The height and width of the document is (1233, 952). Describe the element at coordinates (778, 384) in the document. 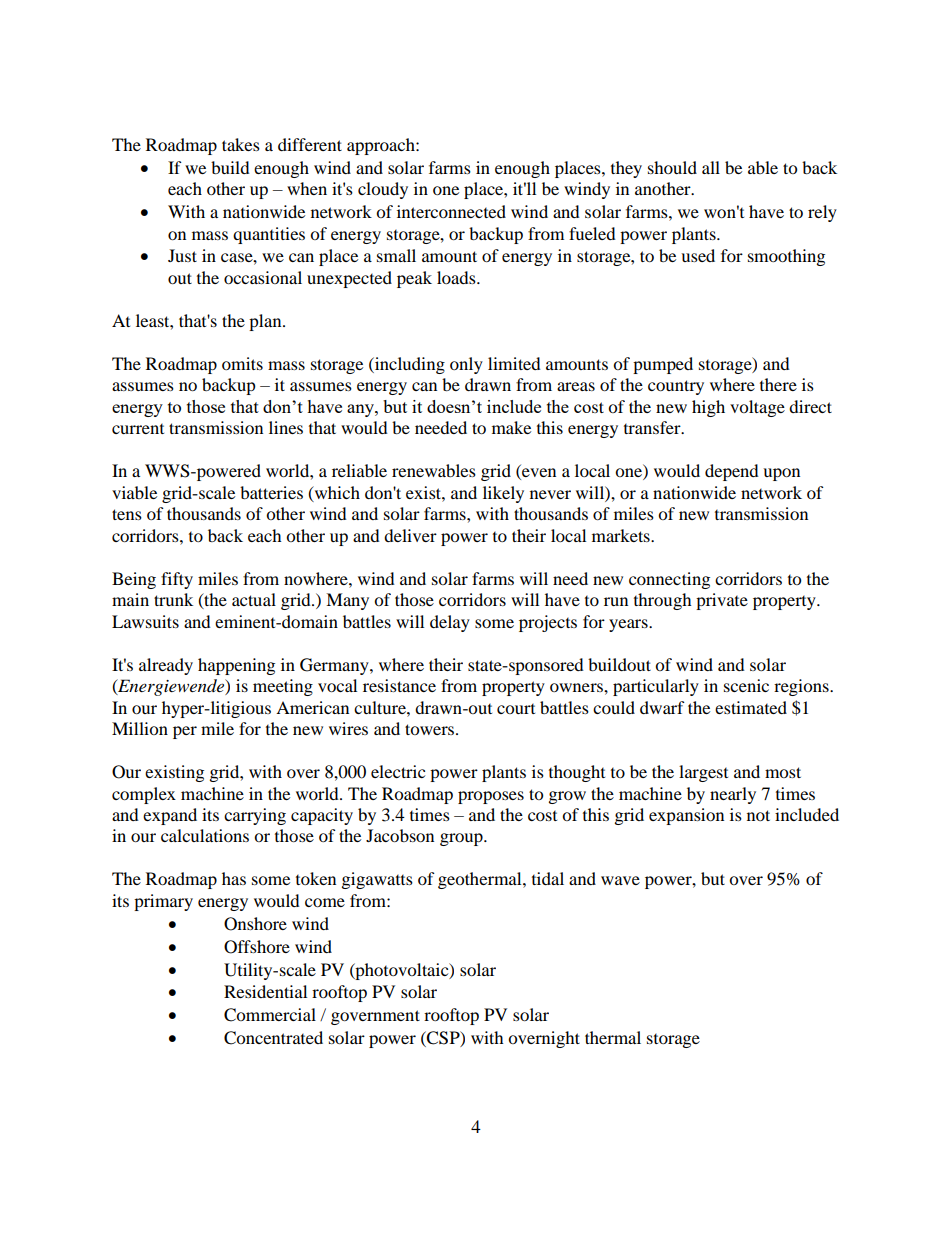

I see `there` at that location.
